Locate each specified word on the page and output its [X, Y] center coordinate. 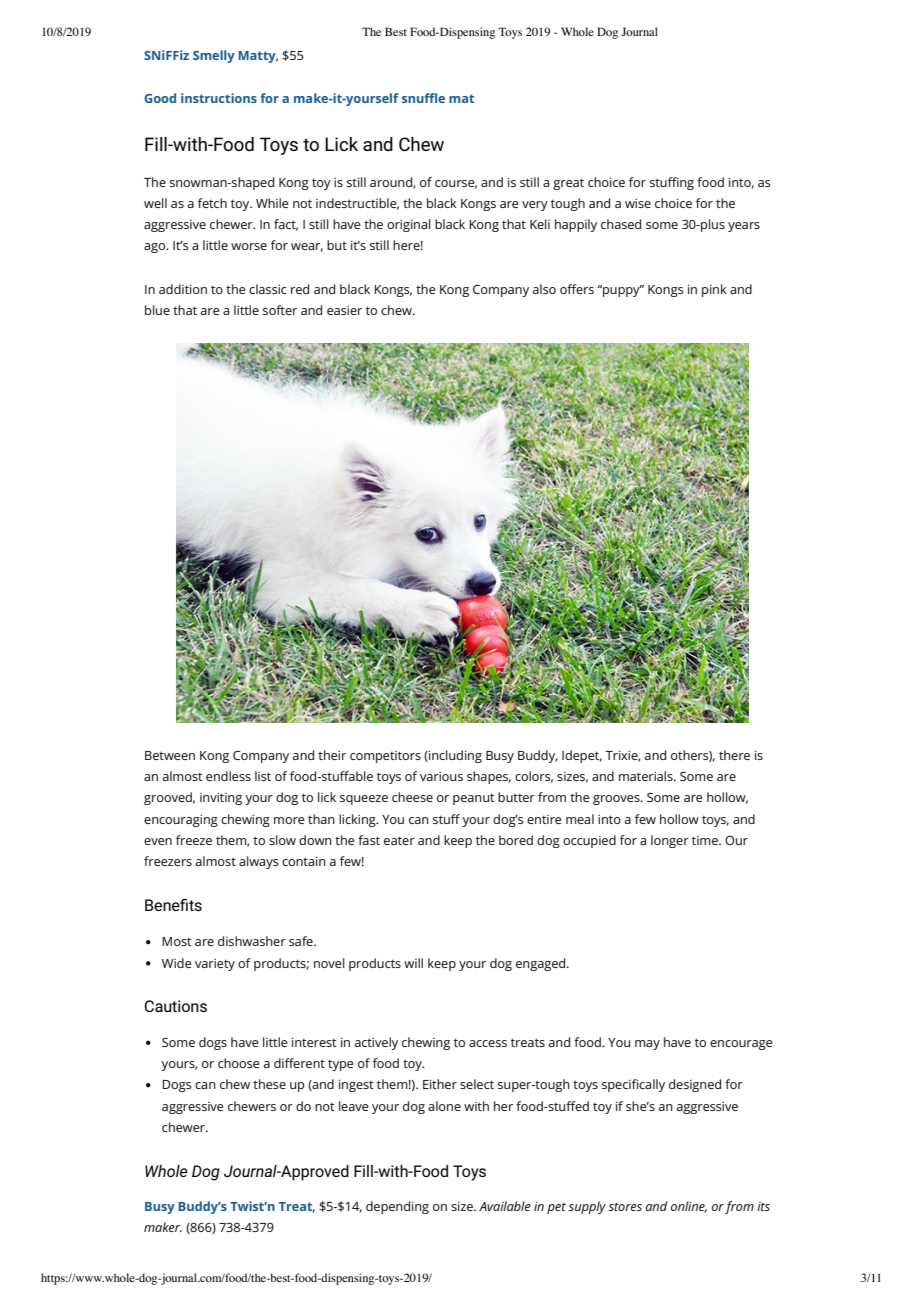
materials [647, 776]
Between [170, 755]
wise [638, 203]
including [454, 756]
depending [397, 1207]
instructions [219, 98]
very [535, 206]
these [269, 1084]
